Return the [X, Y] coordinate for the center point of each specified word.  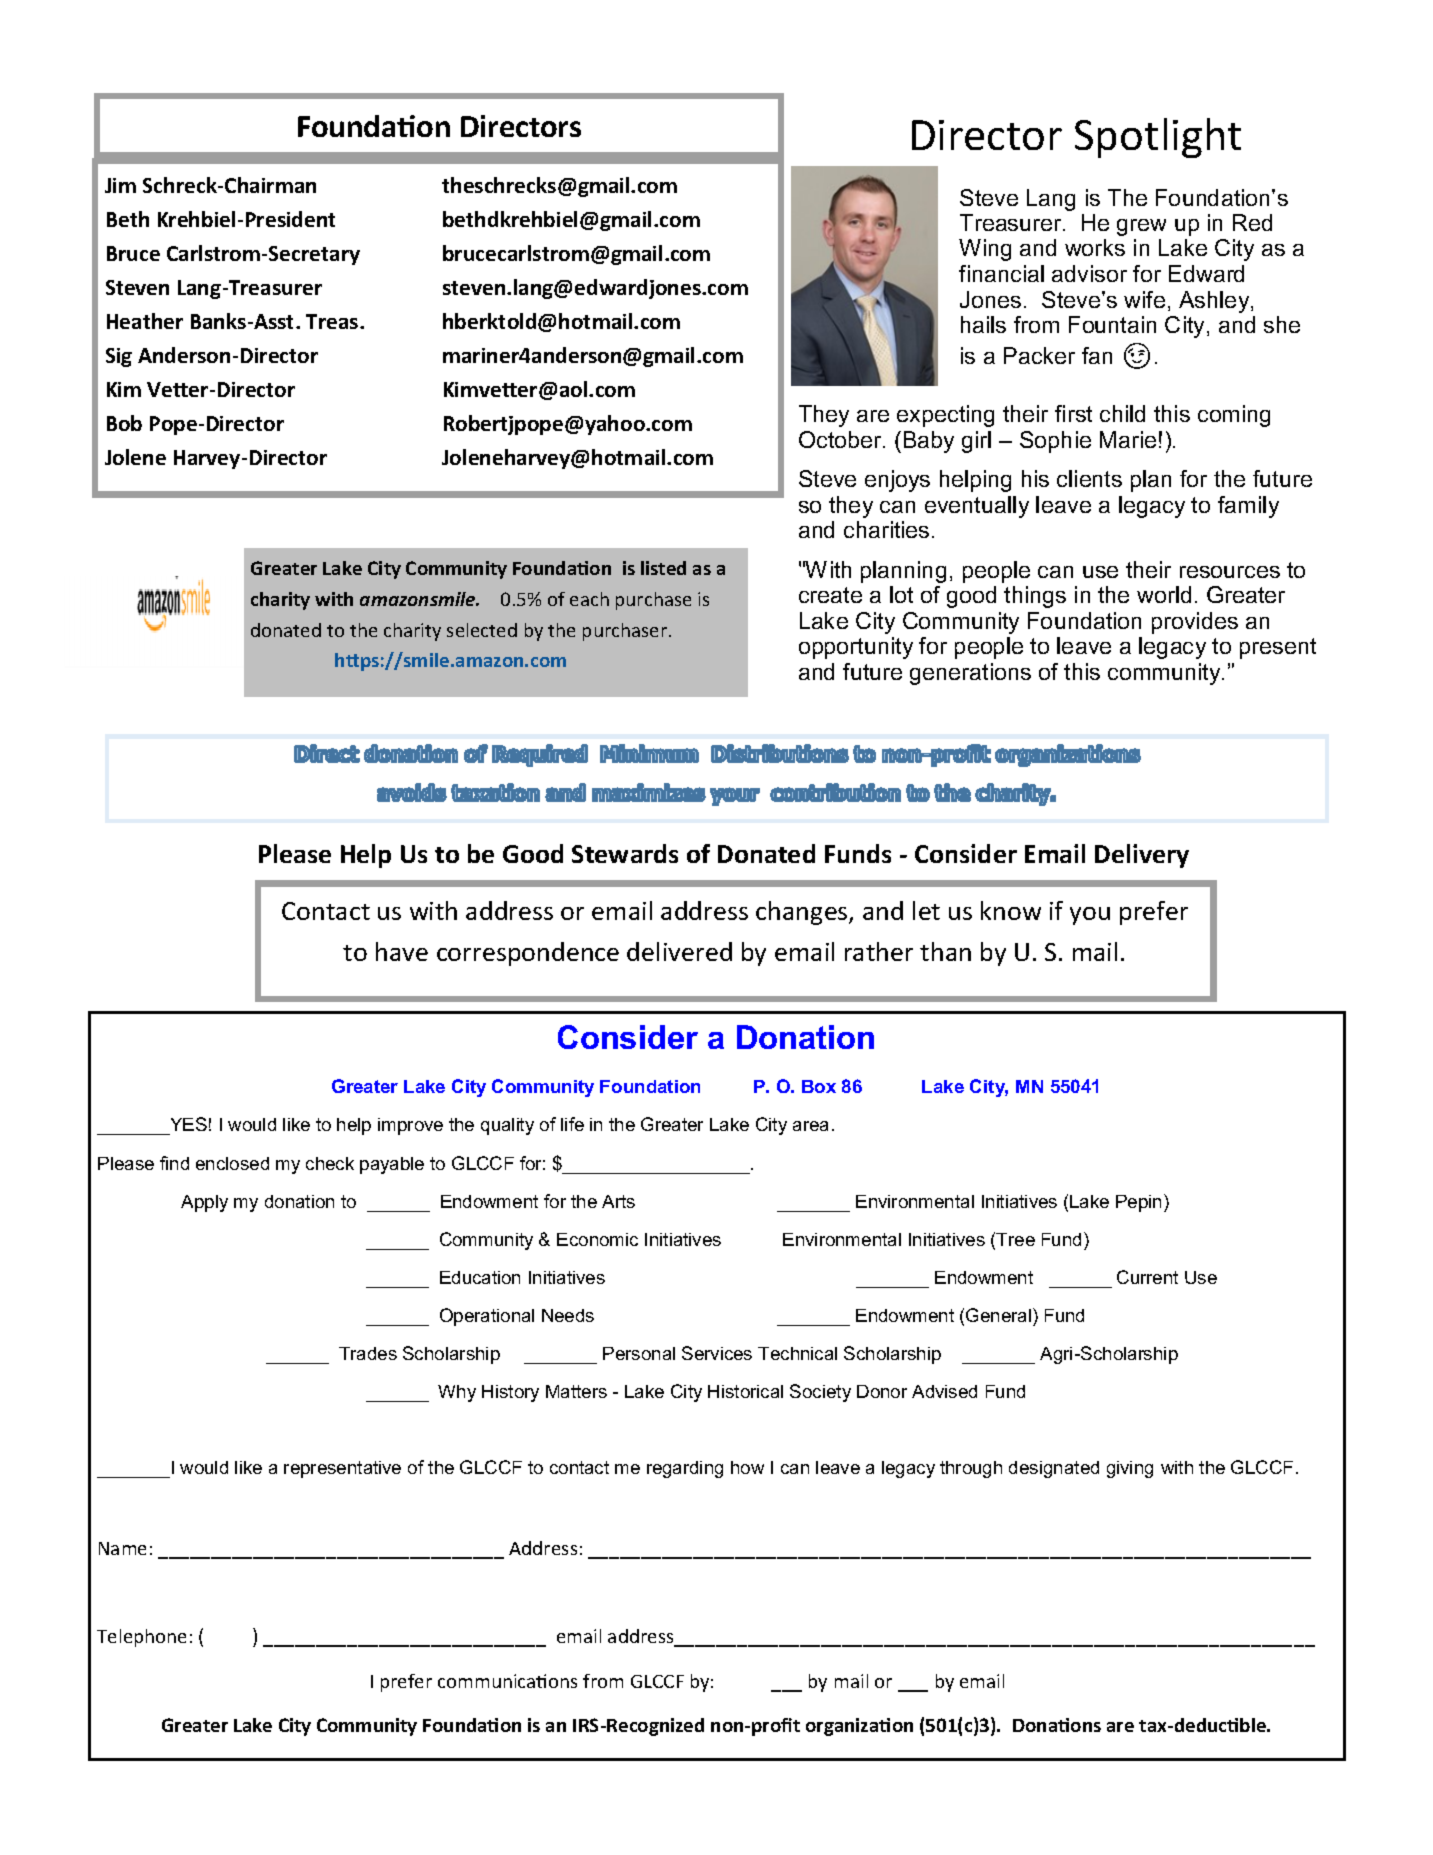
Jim [120, 185]
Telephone [141, 1638]
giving [1130, 1469]
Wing [985, 250]
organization [859, 1727]
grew [1141, 227]
